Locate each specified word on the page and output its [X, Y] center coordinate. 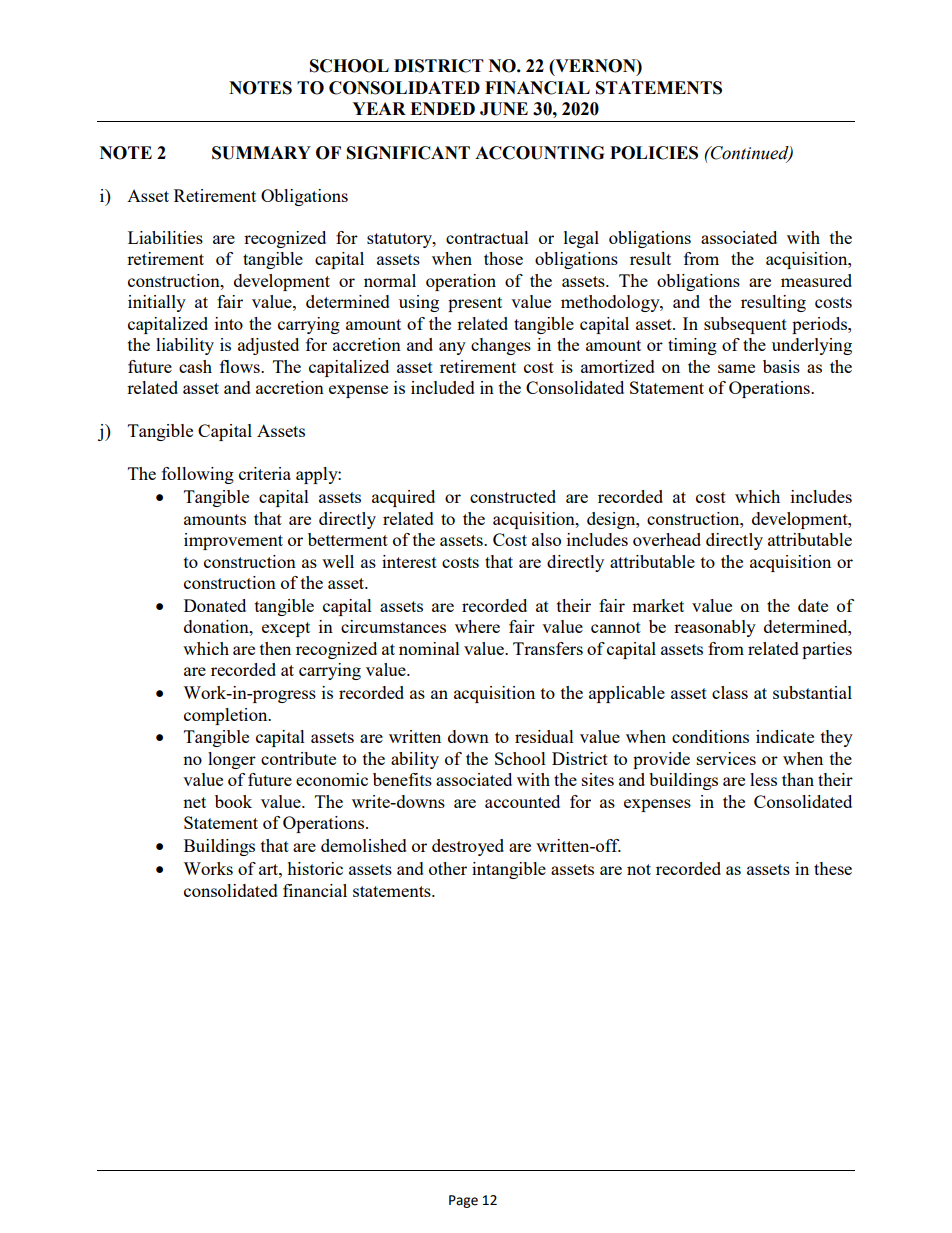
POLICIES [654, 153]
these [833, 868]
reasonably [715, 628]
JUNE [504, 109]
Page [463, 1201]
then [275, 648]
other [448, 868]
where [477, 626]
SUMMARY [261, 153]
